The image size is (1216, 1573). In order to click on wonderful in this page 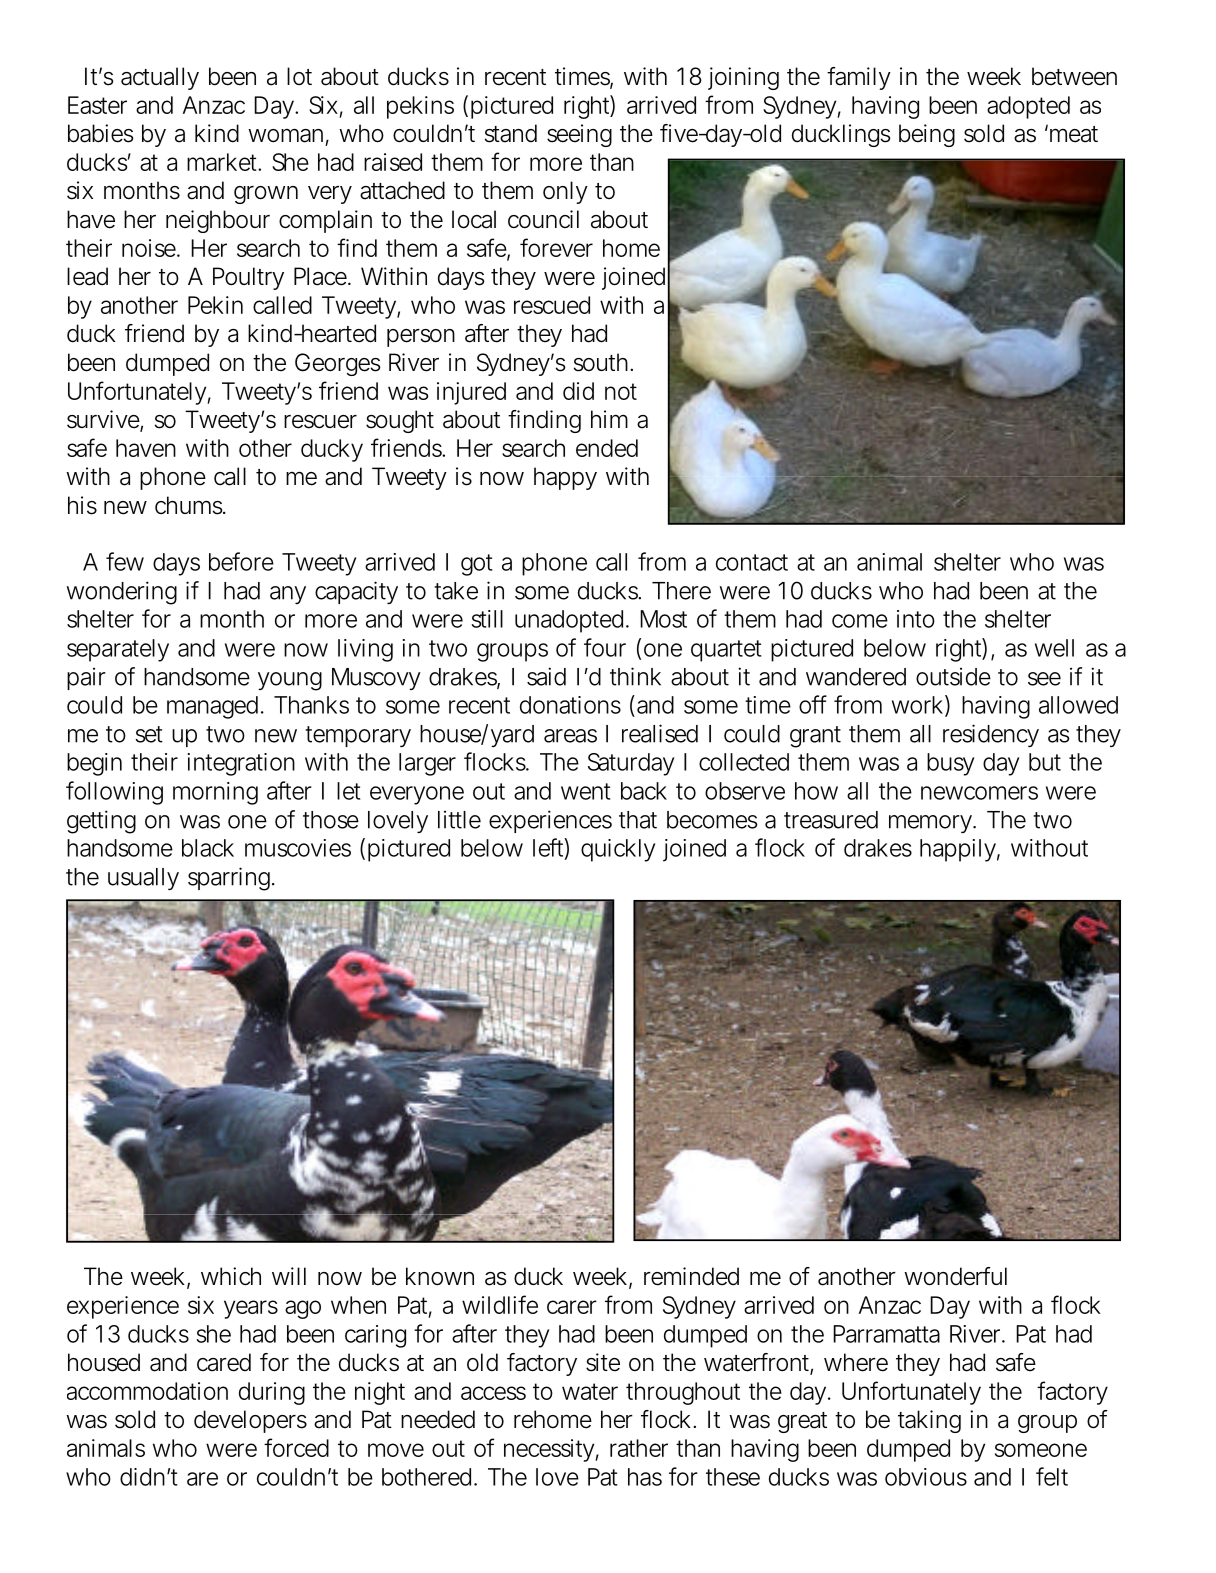, I will do `click(955, 1276)`.
